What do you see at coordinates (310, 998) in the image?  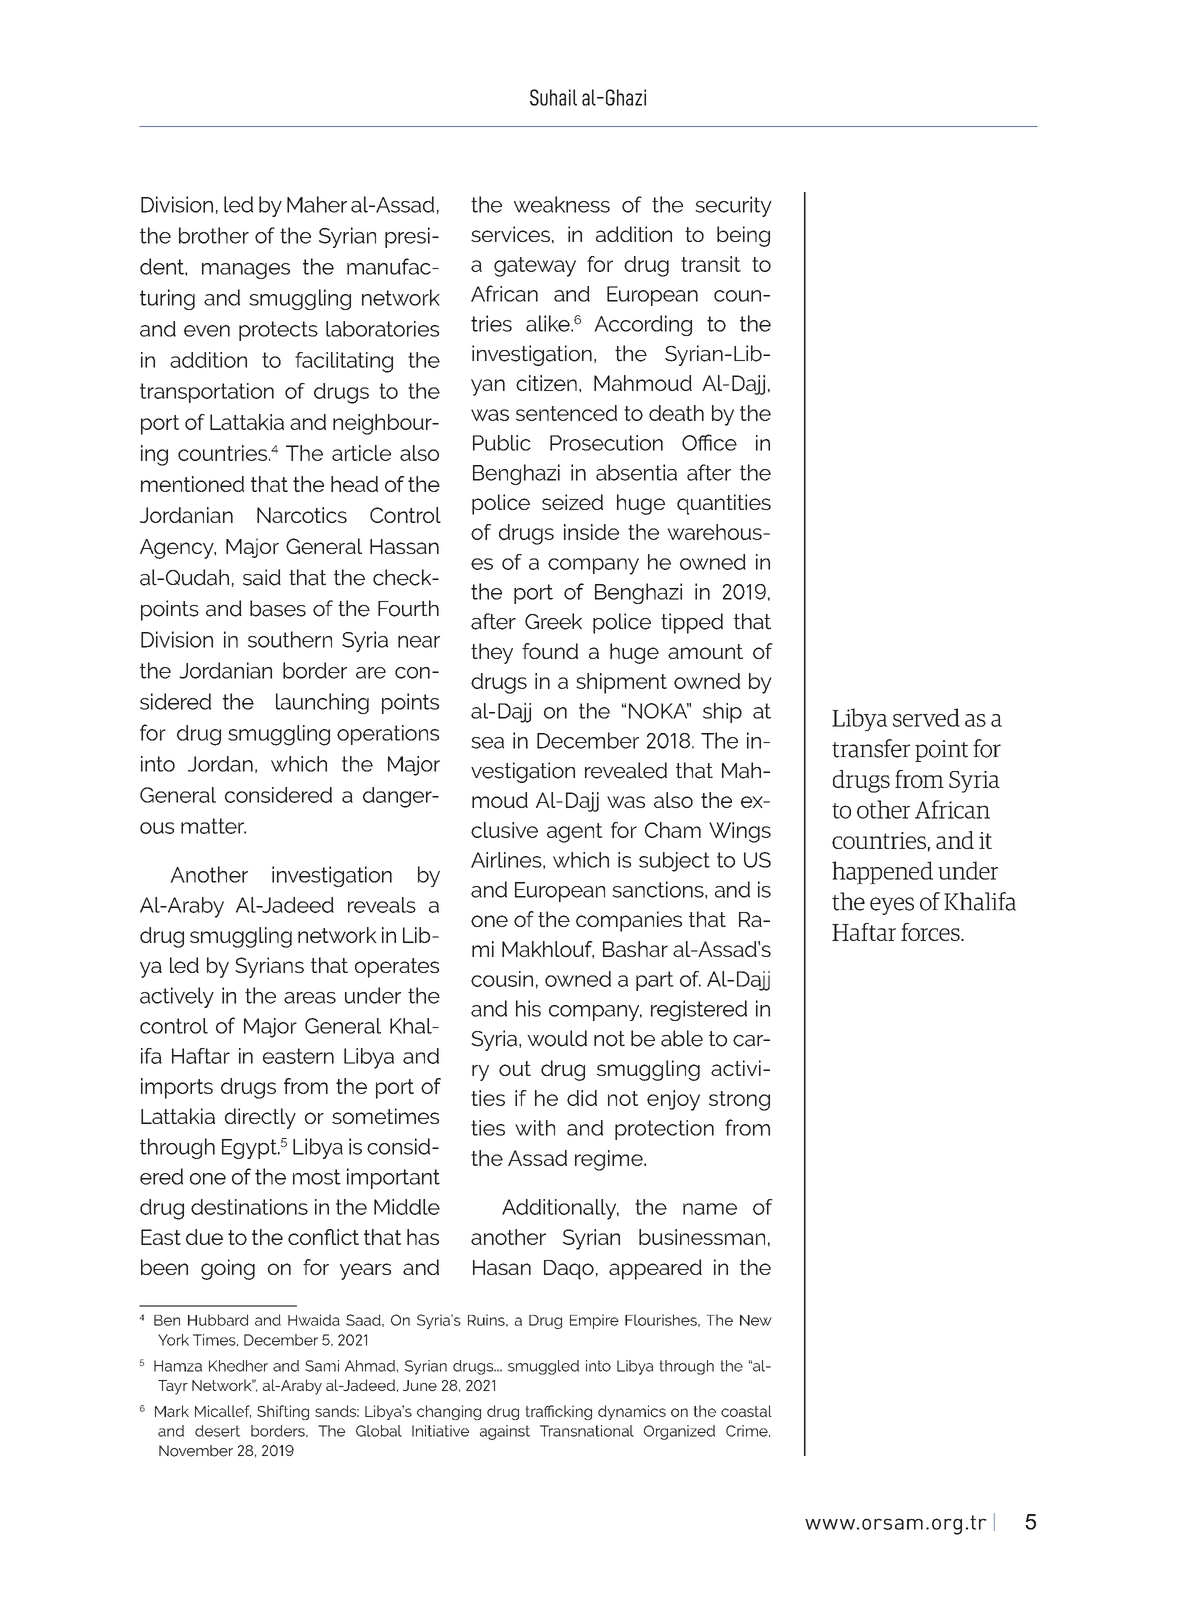 I see `areas` at bounding box center [310, 998].
